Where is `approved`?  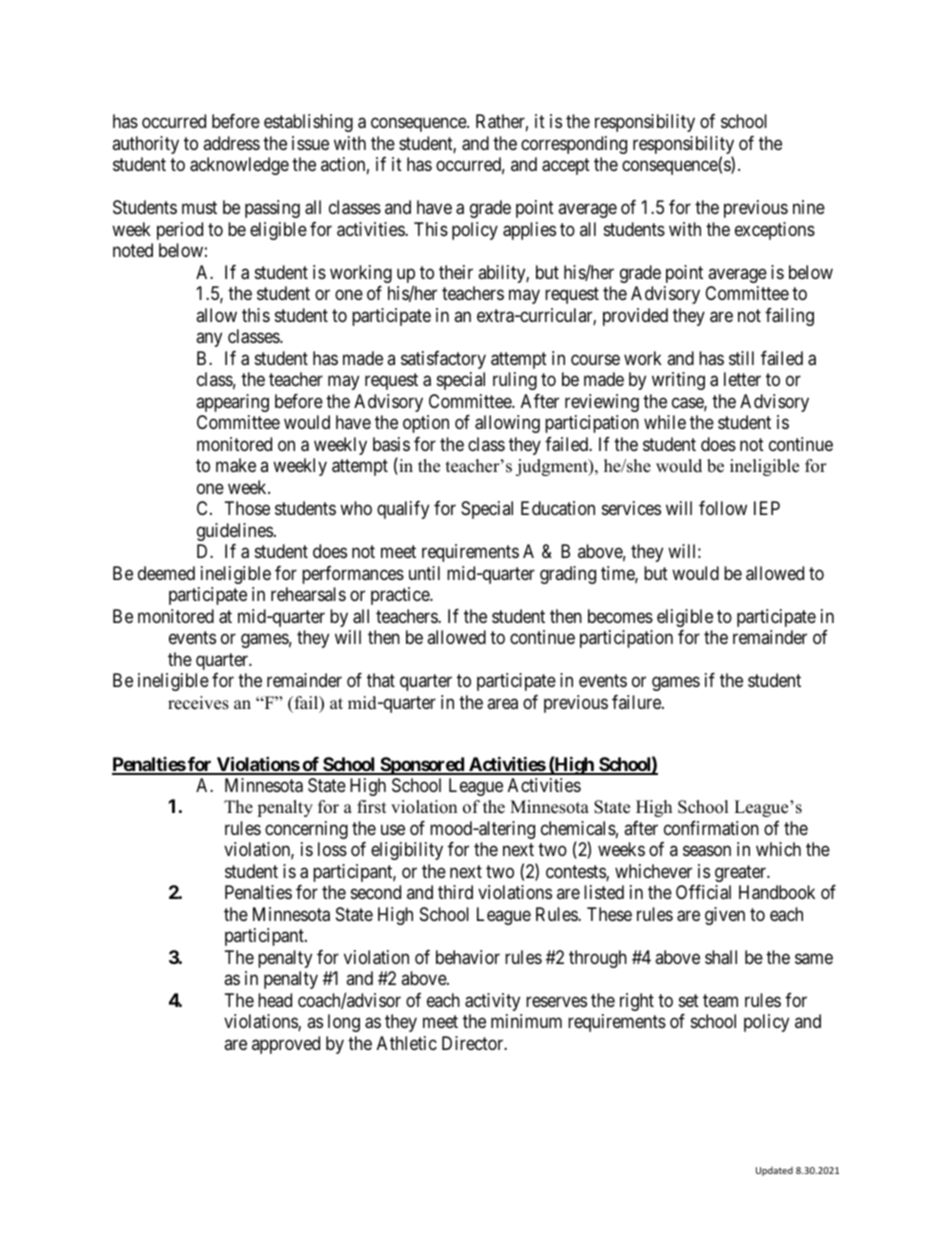 approved is located at coordinates (286, 1045).
